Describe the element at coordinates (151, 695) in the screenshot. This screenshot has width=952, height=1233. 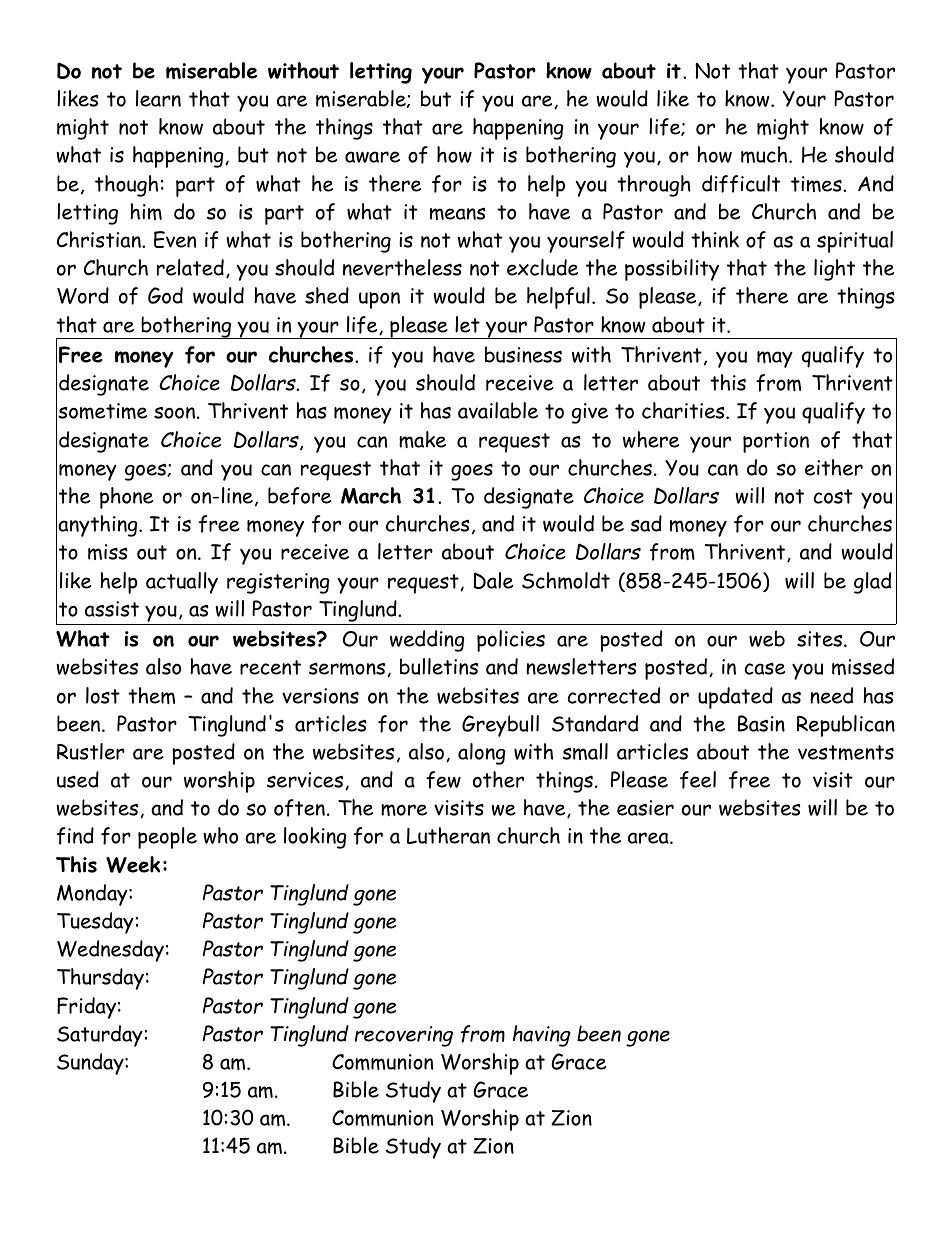
I see `them` at that location.
